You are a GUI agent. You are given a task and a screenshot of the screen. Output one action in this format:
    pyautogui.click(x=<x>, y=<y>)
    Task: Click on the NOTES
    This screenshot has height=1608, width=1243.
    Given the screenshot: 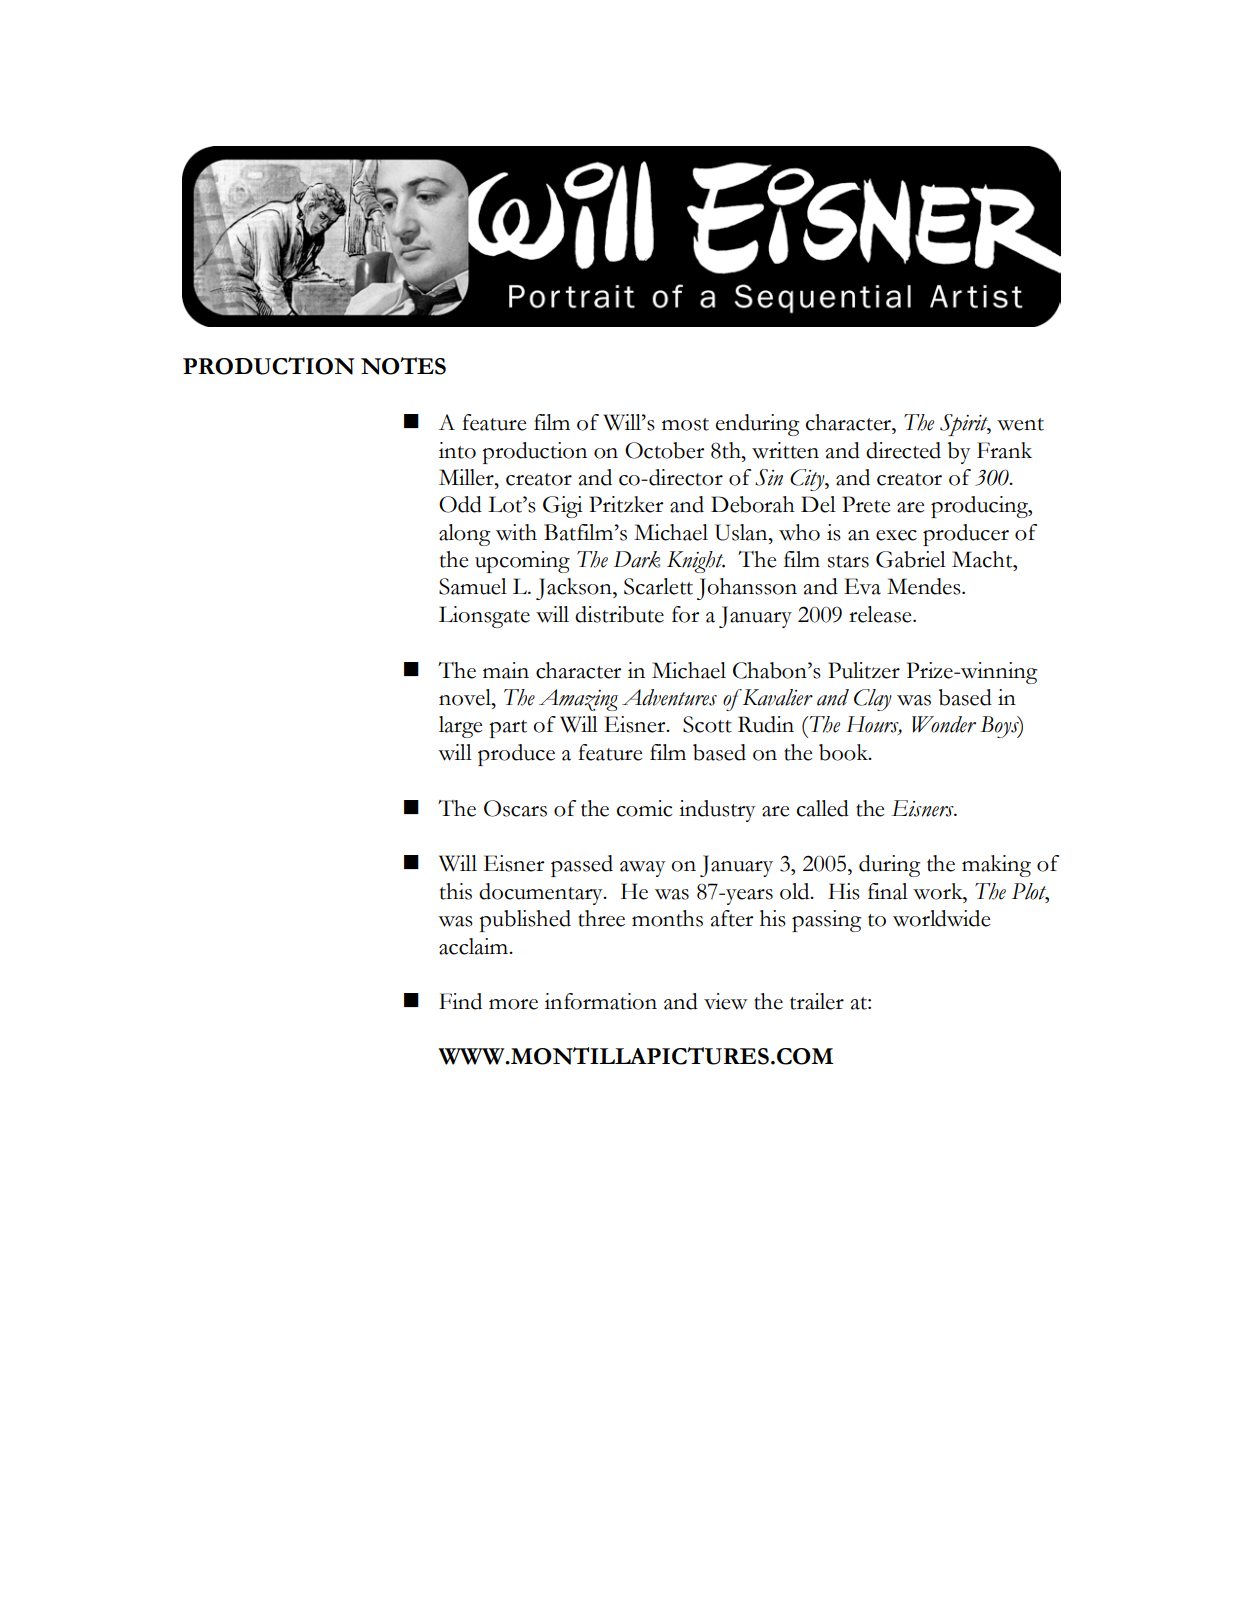 What is the action you would take?
    pyautogui.click(x=403, y=366)
